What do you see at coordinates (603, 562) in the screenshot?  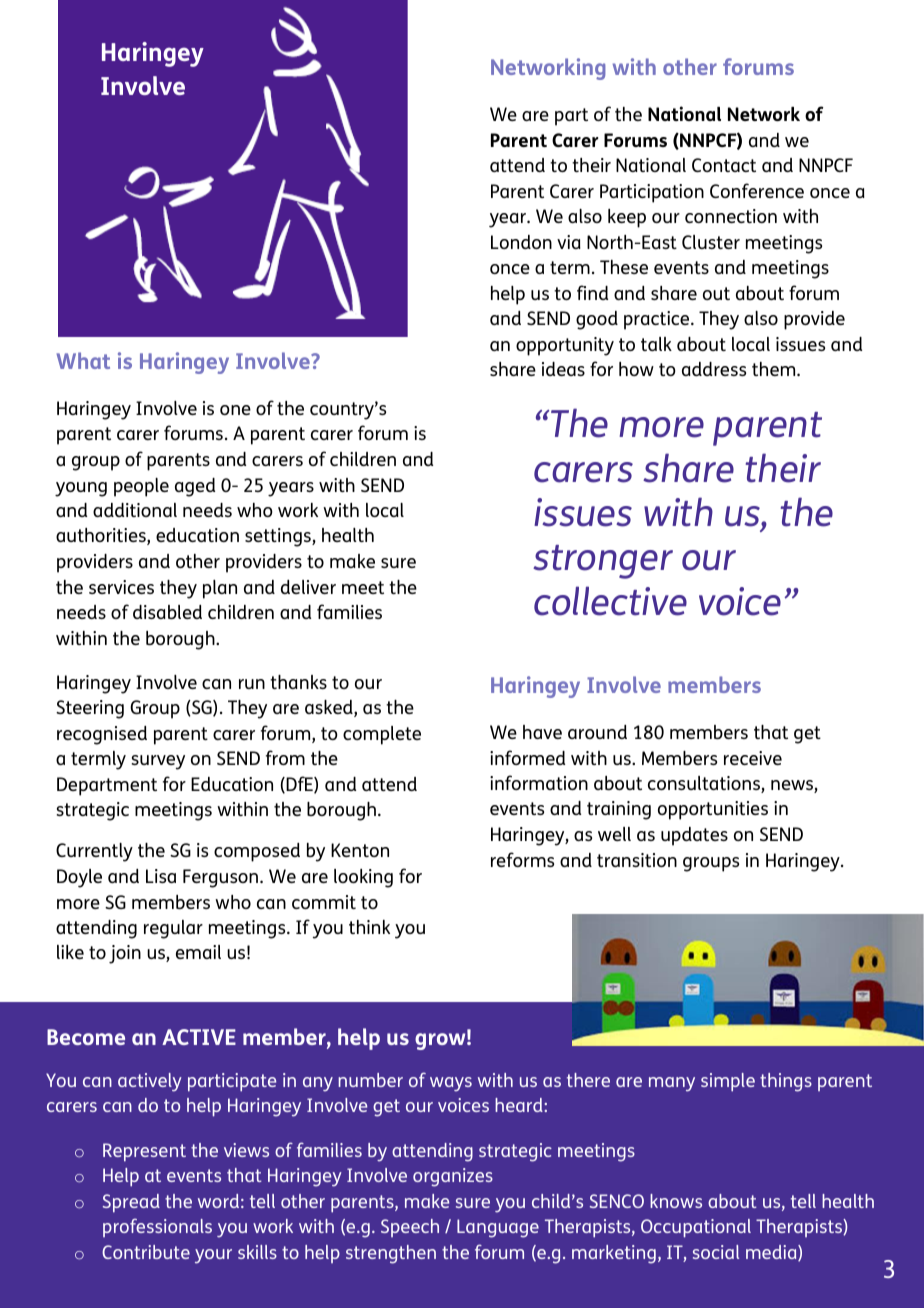 I see `stronger` at bounding box center [603, 562].
